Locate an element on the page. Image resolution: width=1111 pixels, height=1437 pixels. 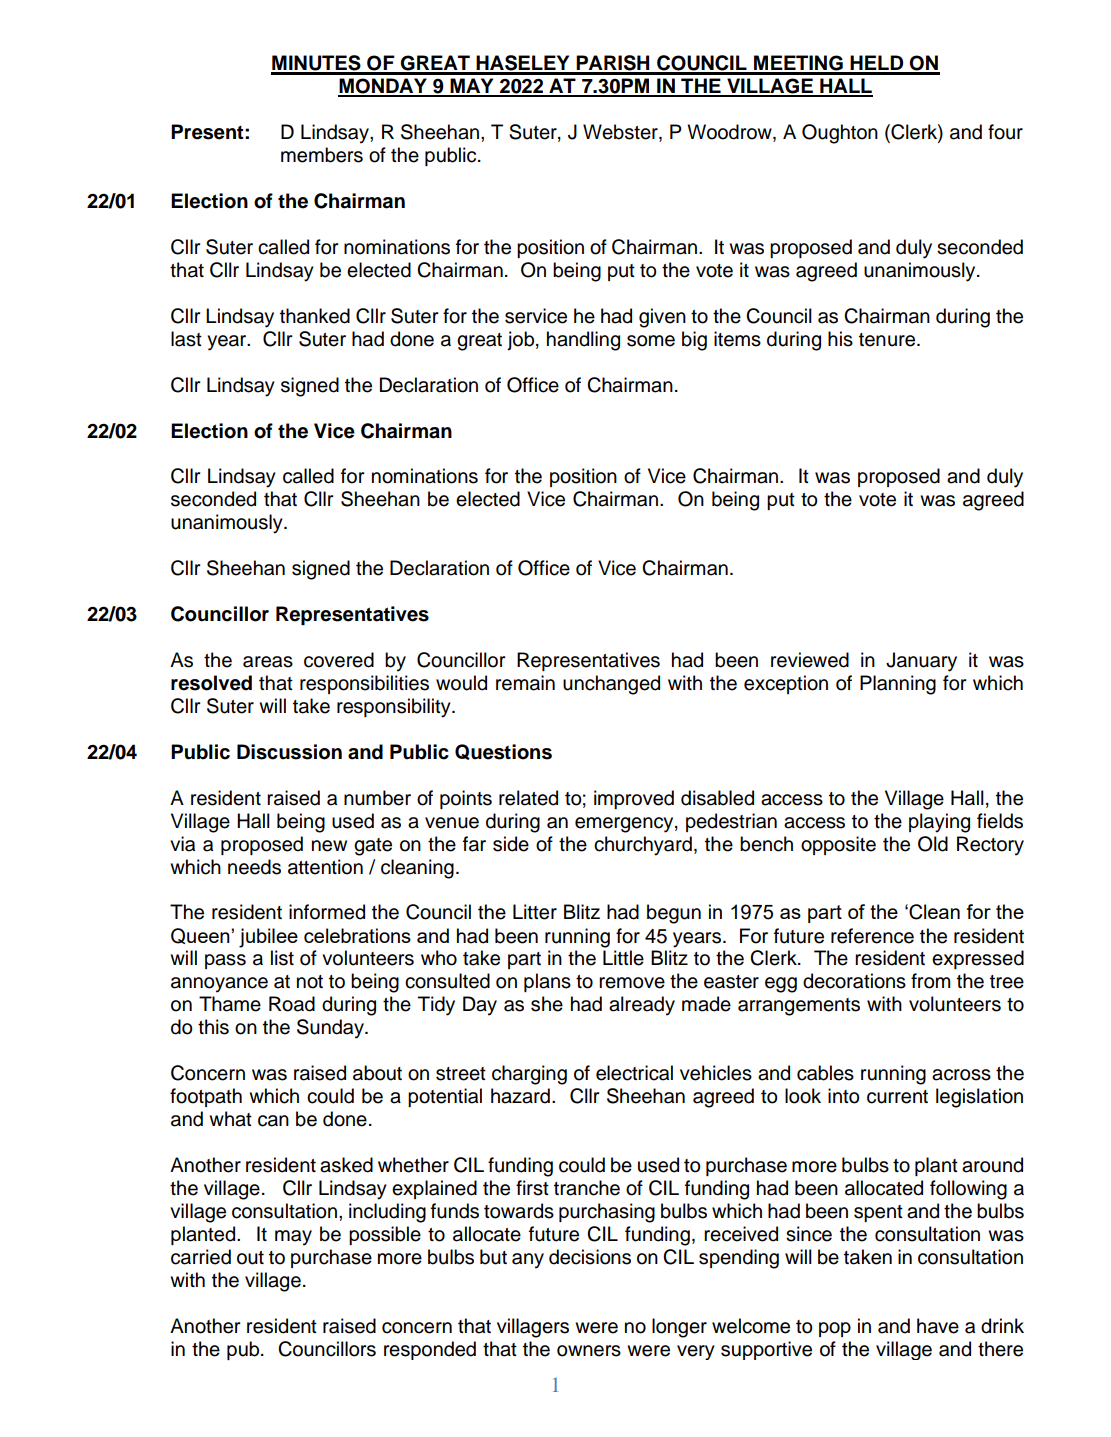
Planning is located at coordinates (898, 685).
